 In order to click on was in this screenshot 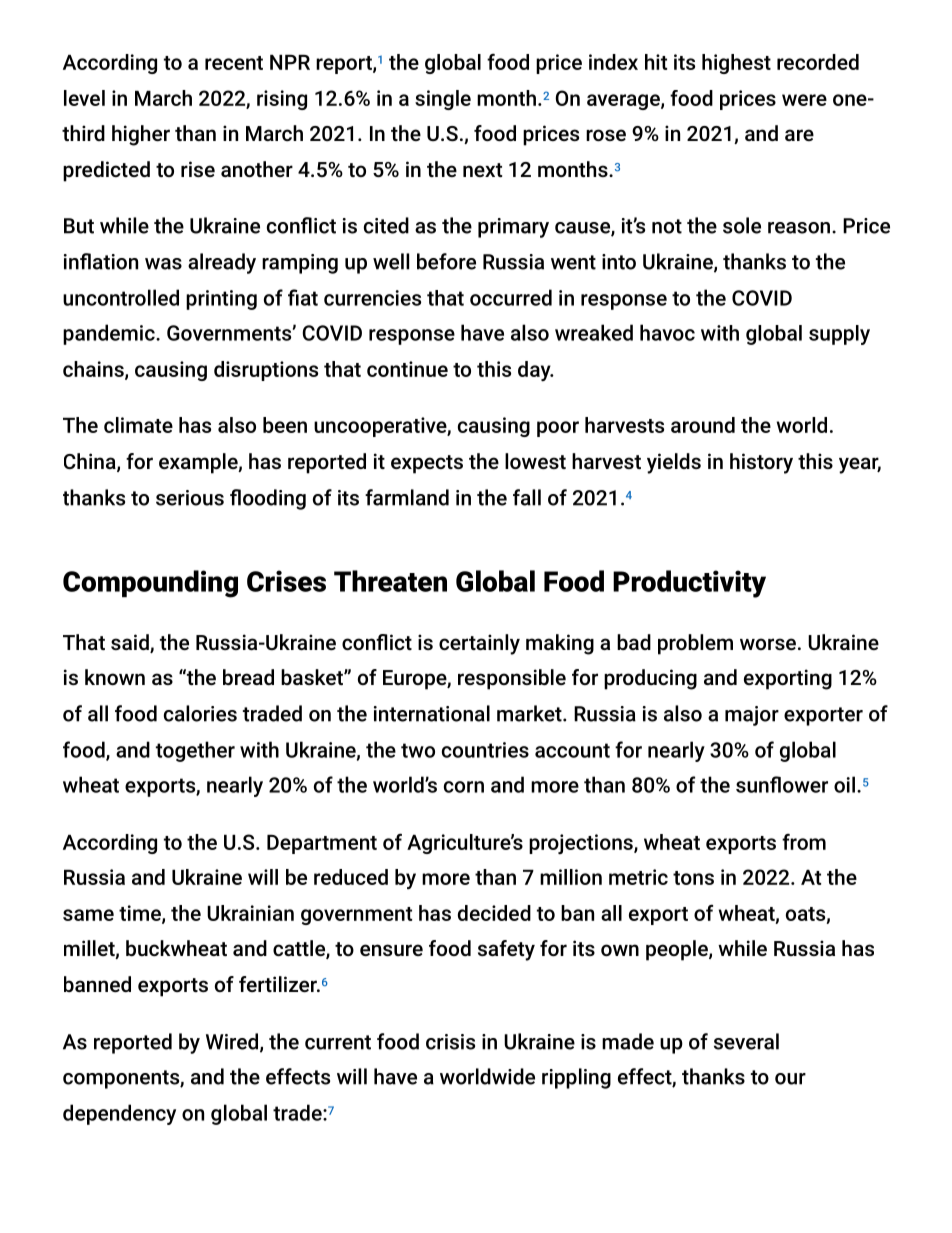, I will do `click(163, 264)`.
